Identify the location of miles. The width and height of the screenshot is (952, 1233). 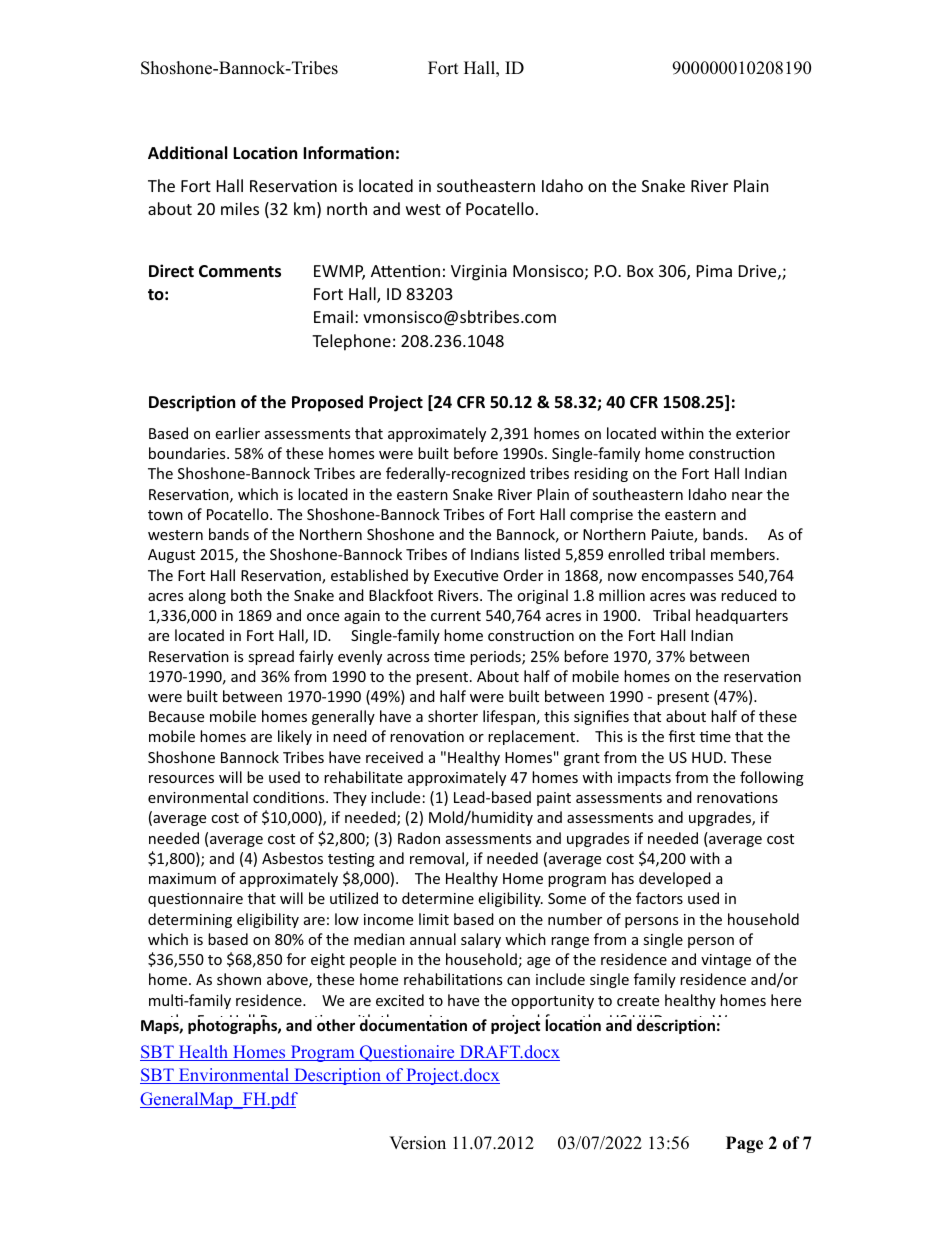
(240, 208).
